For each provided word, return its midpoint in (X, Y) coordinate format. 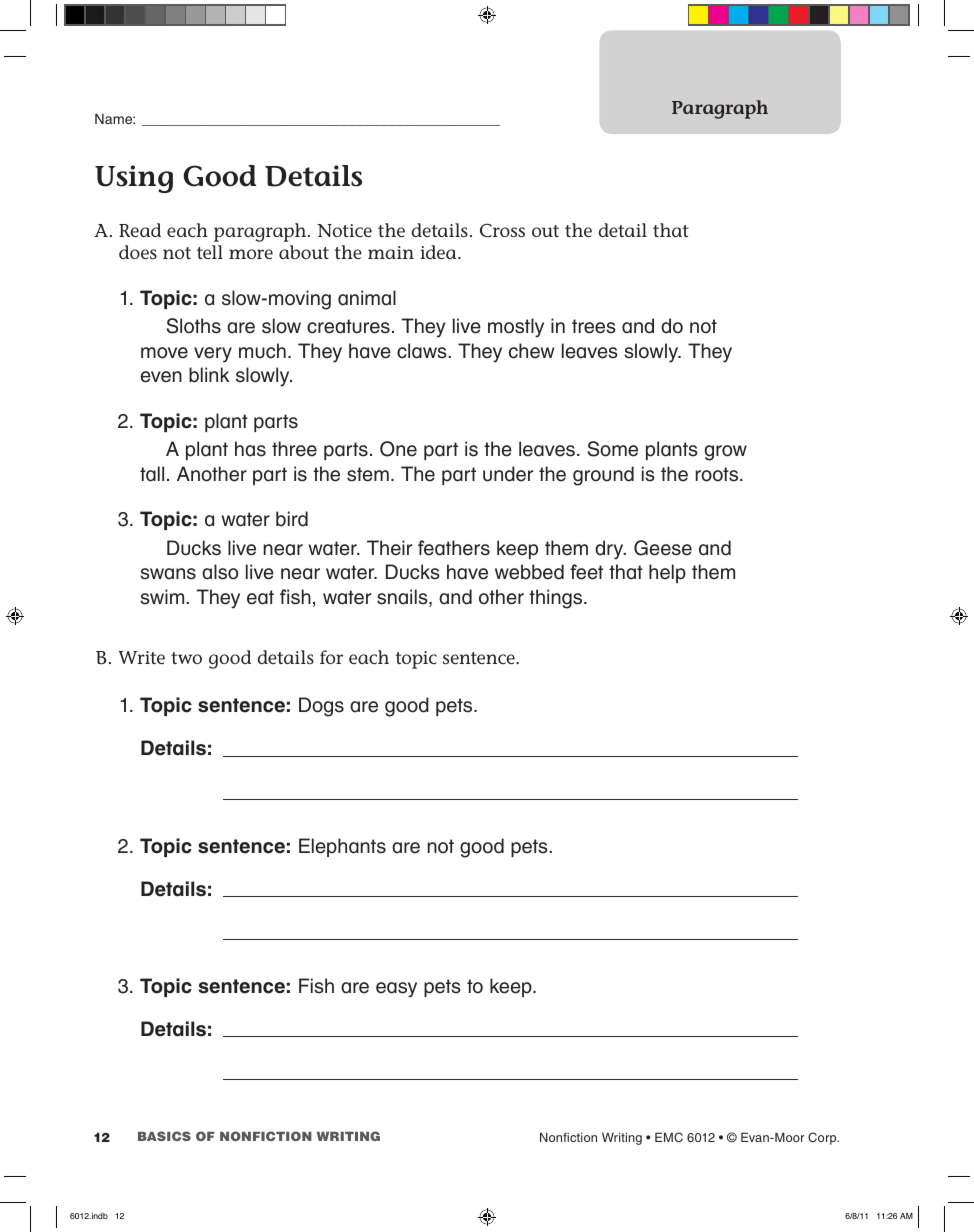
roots (718, 474)
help (667, 573)
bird (292, 519)
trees (594, 326)
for (331, 657)
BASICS (164, 1136)
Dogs (321, 707)
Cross (502, 230)
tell (210, 252)
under (508, 474)
